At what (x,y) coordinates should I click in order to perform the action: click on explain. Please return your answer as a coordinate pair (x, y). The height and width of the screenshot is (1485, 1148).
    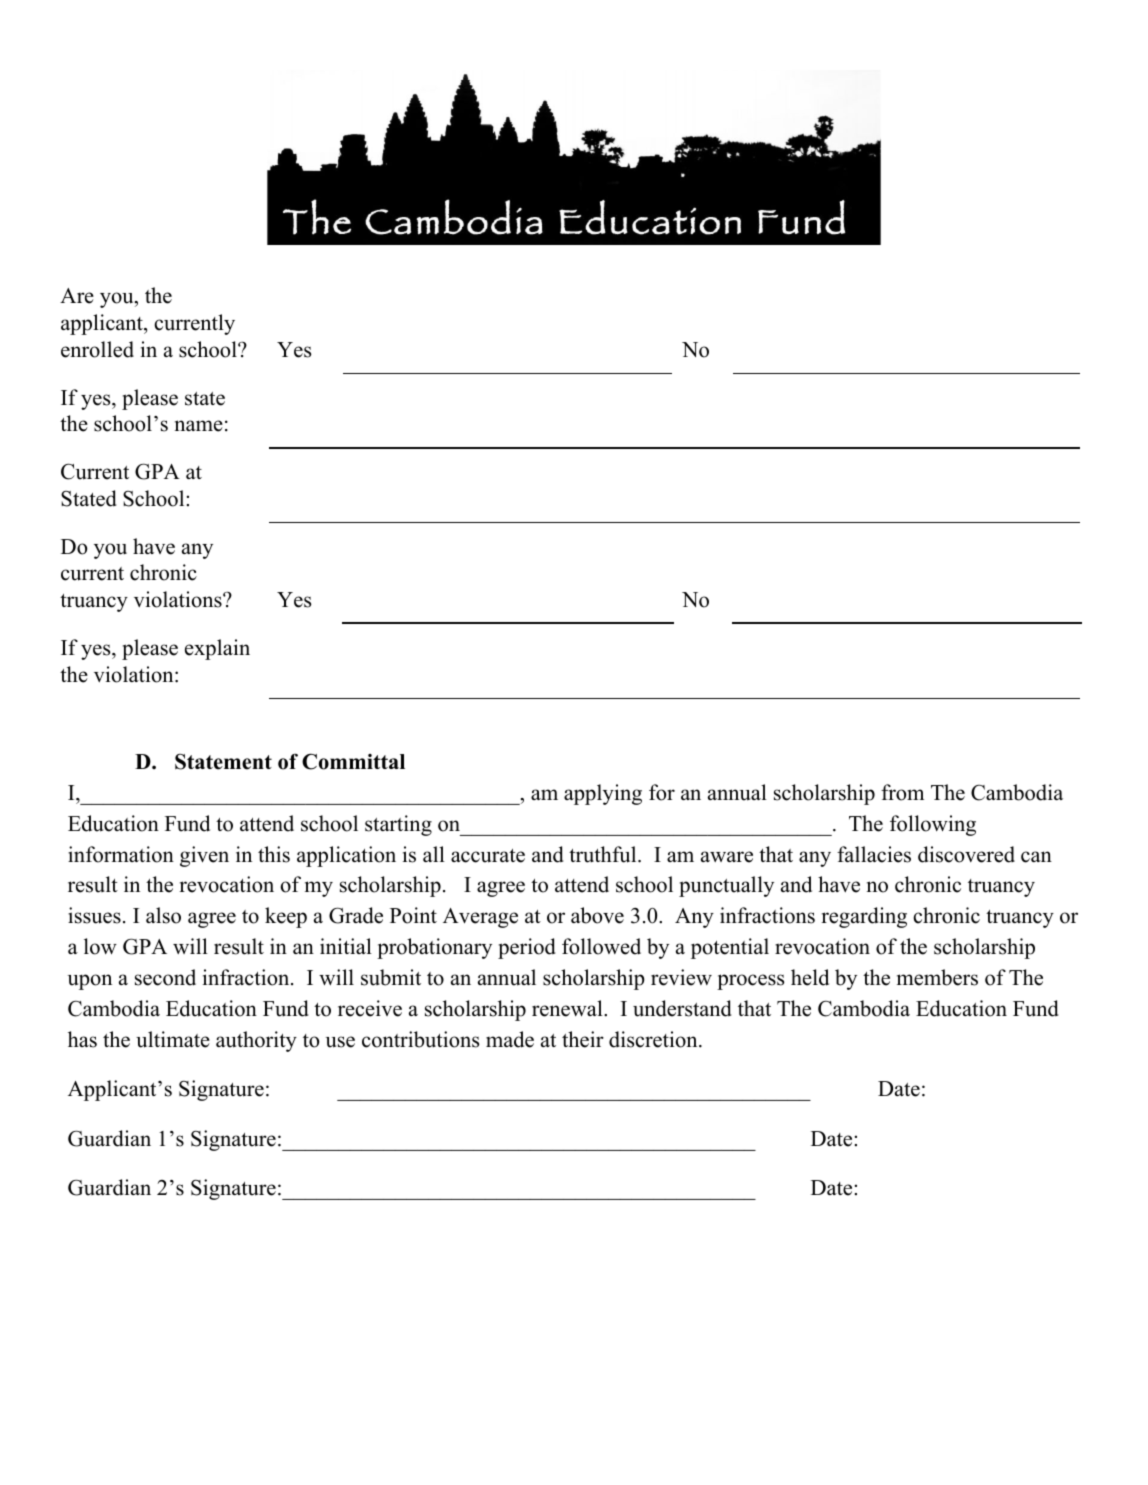
    Looking at the image, I should click on (217, 649).
